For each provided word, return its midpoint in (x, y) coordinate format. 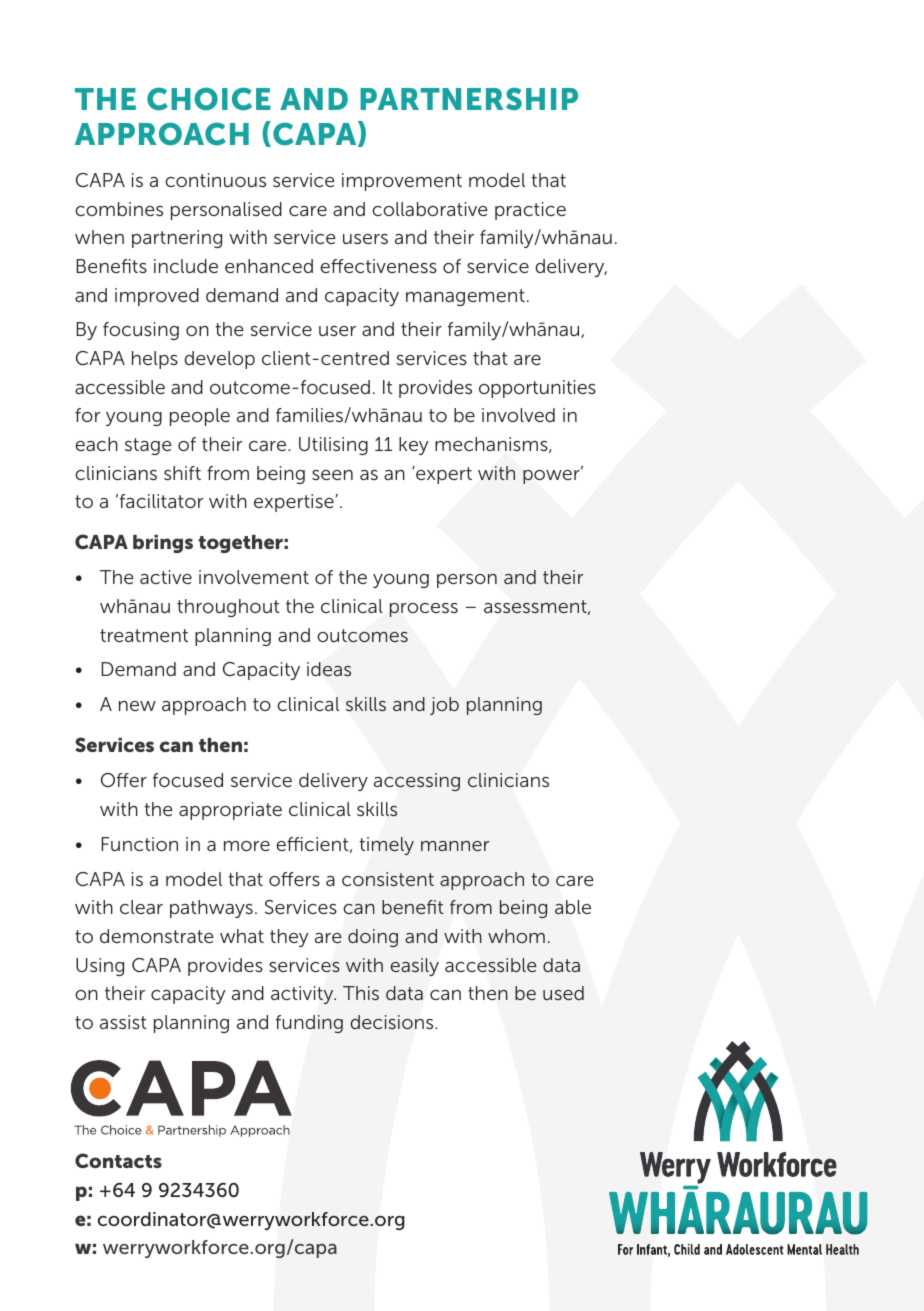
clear (141, 907)
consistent (388, 879)
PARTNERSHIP (469, 98)
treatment (144, 635)
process (424, 610)
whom (516, 936)
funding (309, 1024)
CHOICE (208, 99)
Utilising (333, 446)
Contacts (118, 1160)
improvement (402, 182)
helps (155, 360)
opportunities (537, 389)
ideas (329, 669)
